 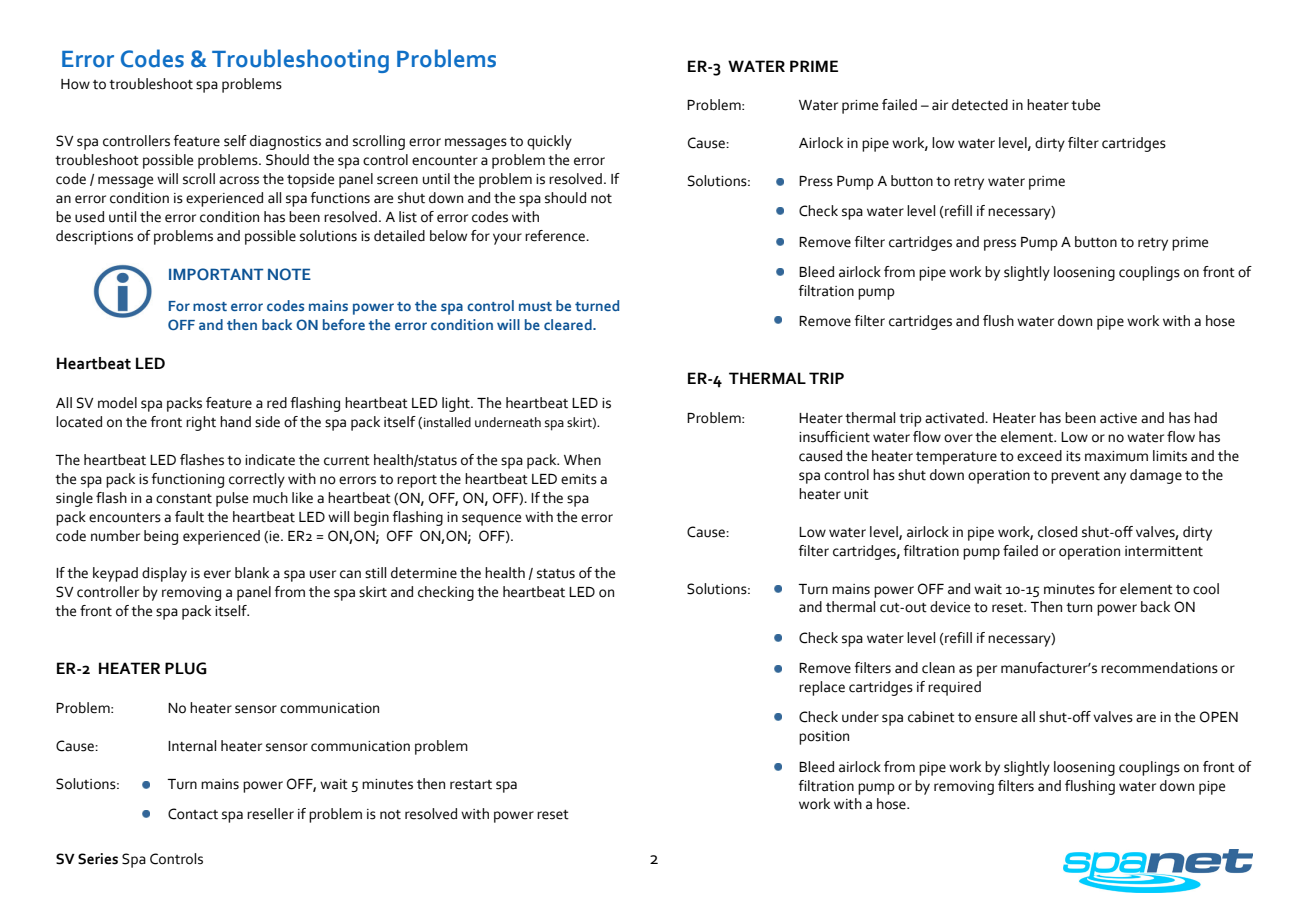 I want to click on diagnostics, so click(x=285, y=142).
